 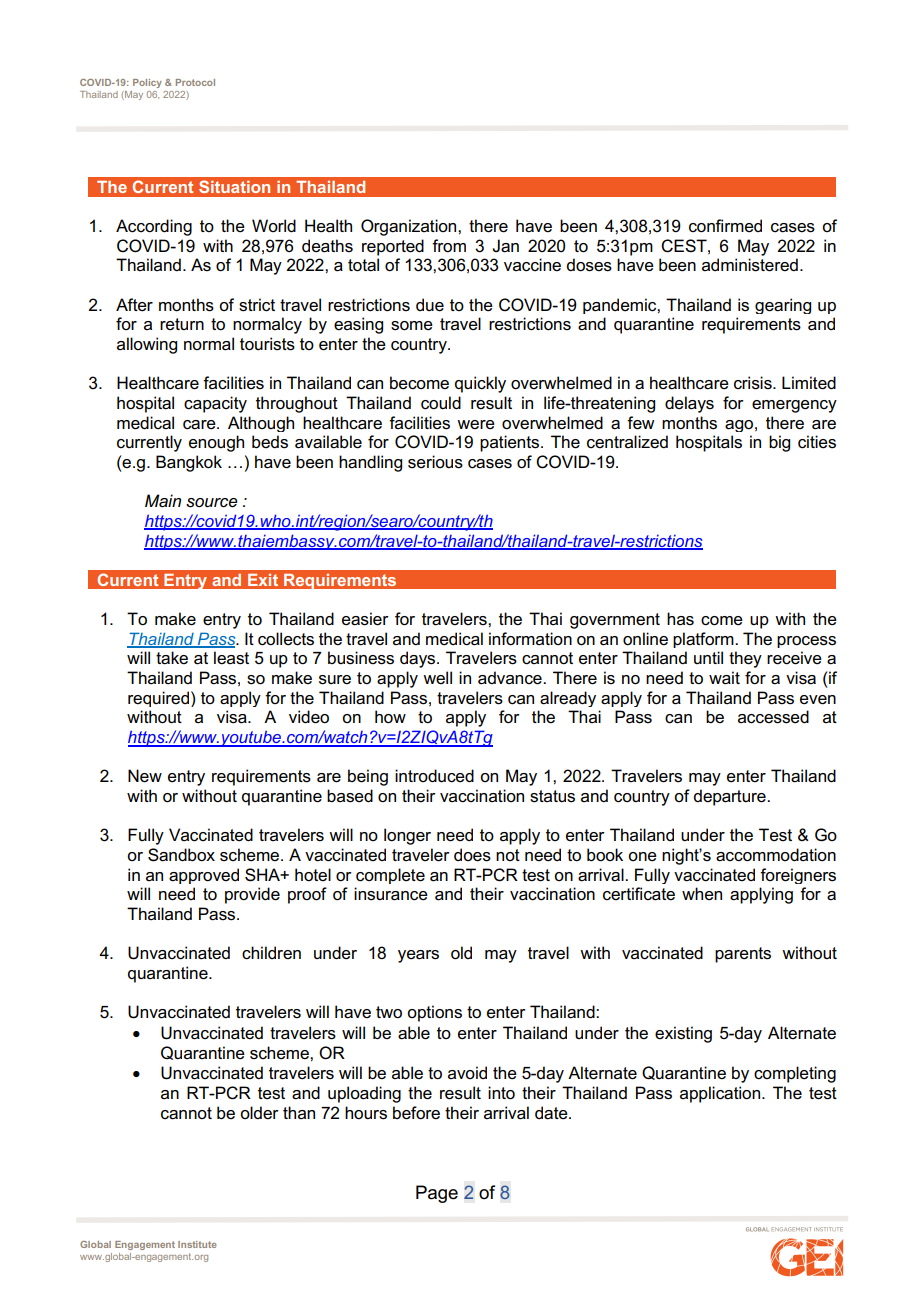 I want to click on Protocol, so click(x=195, y=82).
